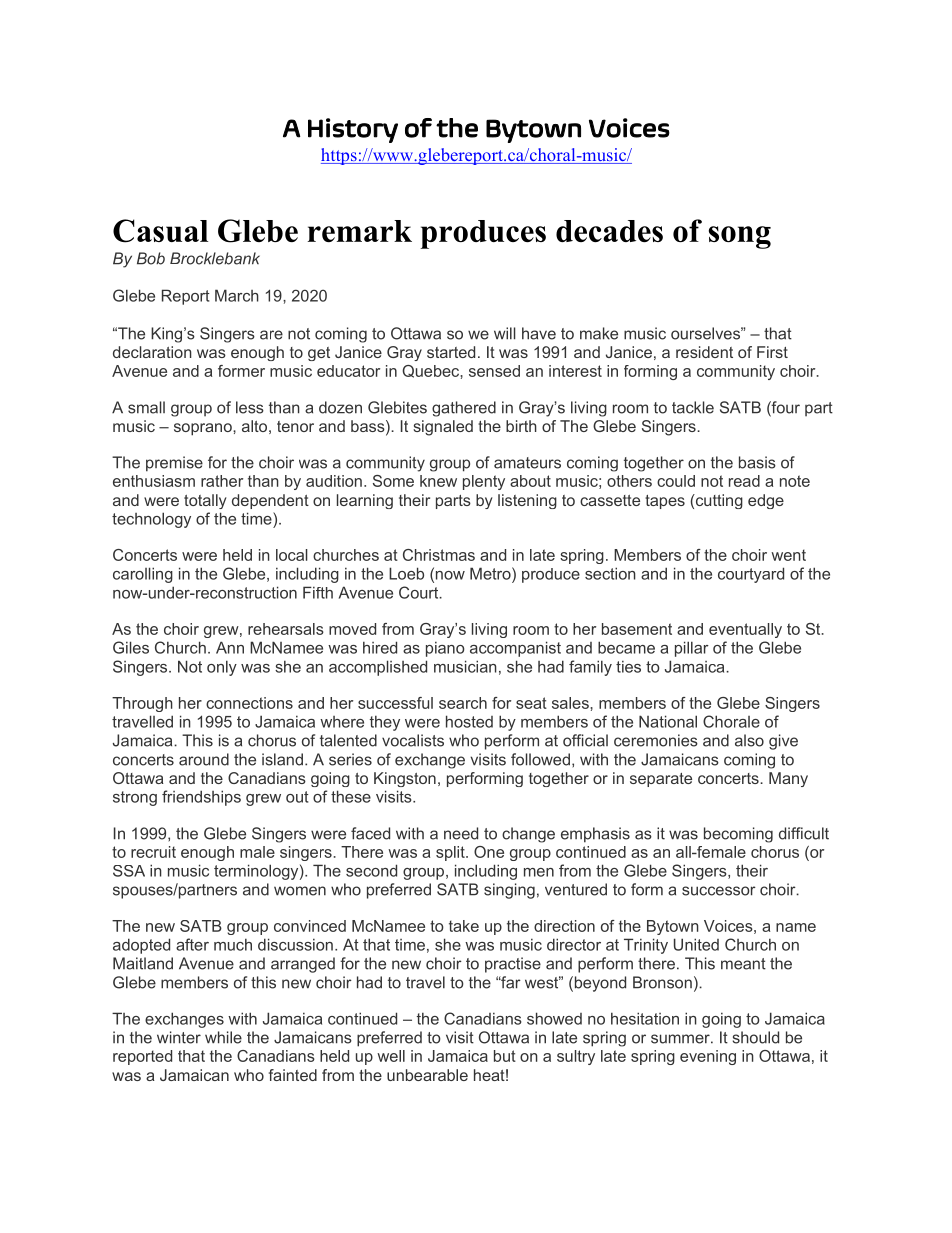 This screenshot has width=952, height=1233. Describe the element at coordinates (745, 630) in the screenshot. I see `eventually` at that location.
